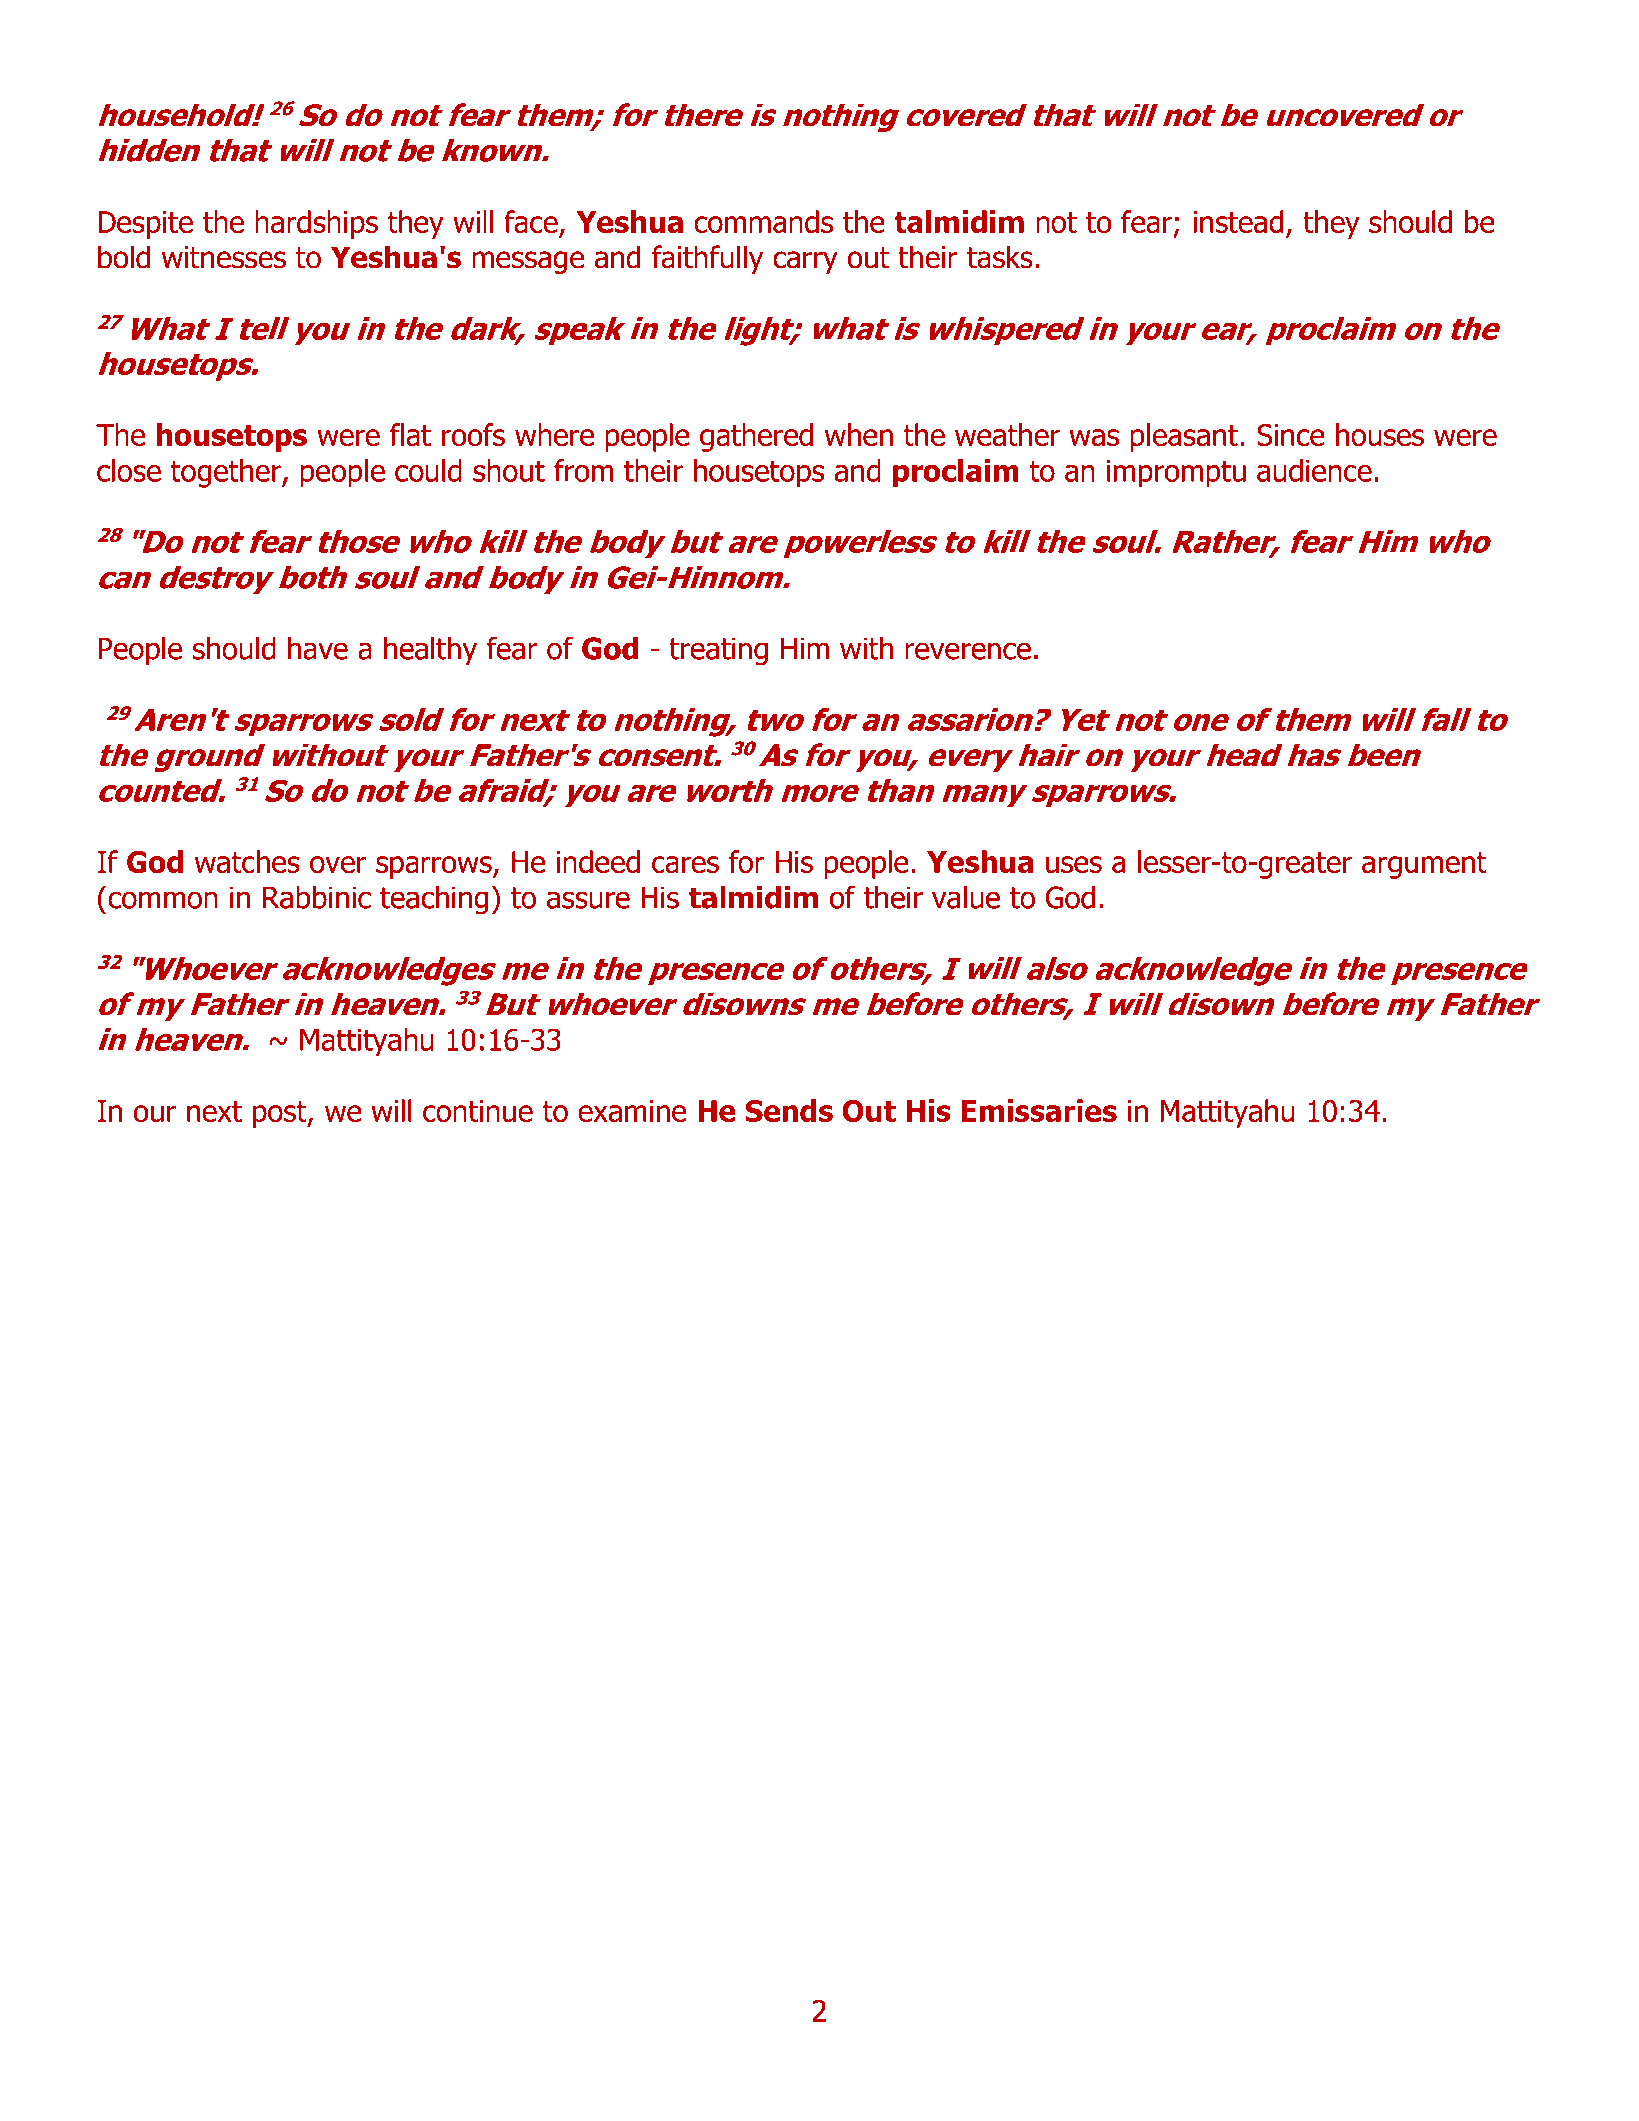  I want to click on witnesses, so click(224, 257).
